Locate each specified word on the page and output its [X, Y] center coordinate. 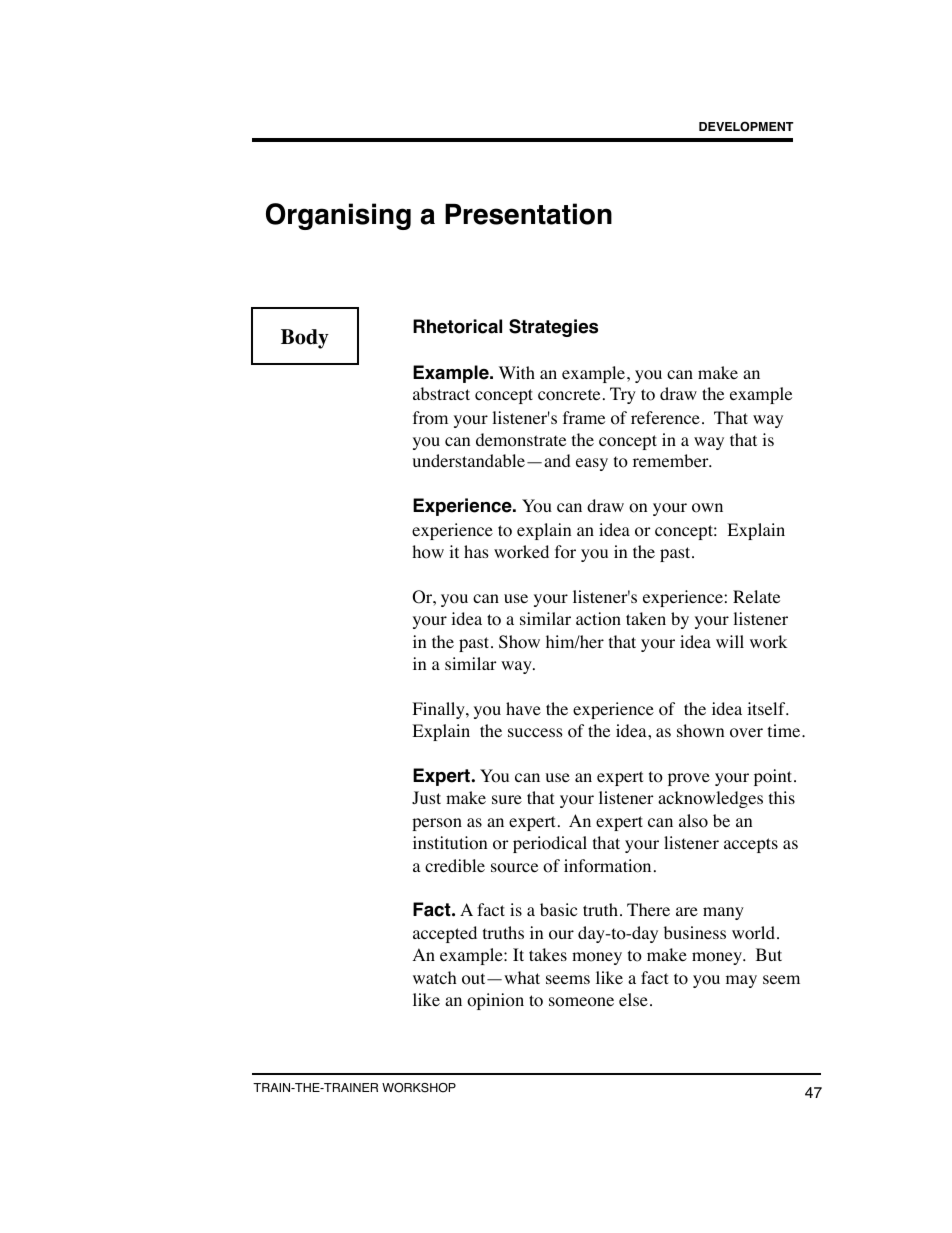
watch [435, 977]
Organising [338, 216]
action [598, 619]
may [741, 981]
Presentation [528, 214]
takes [548, 954]
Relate [756, 596]
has [476, 551]
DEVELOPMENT [746, 126]
